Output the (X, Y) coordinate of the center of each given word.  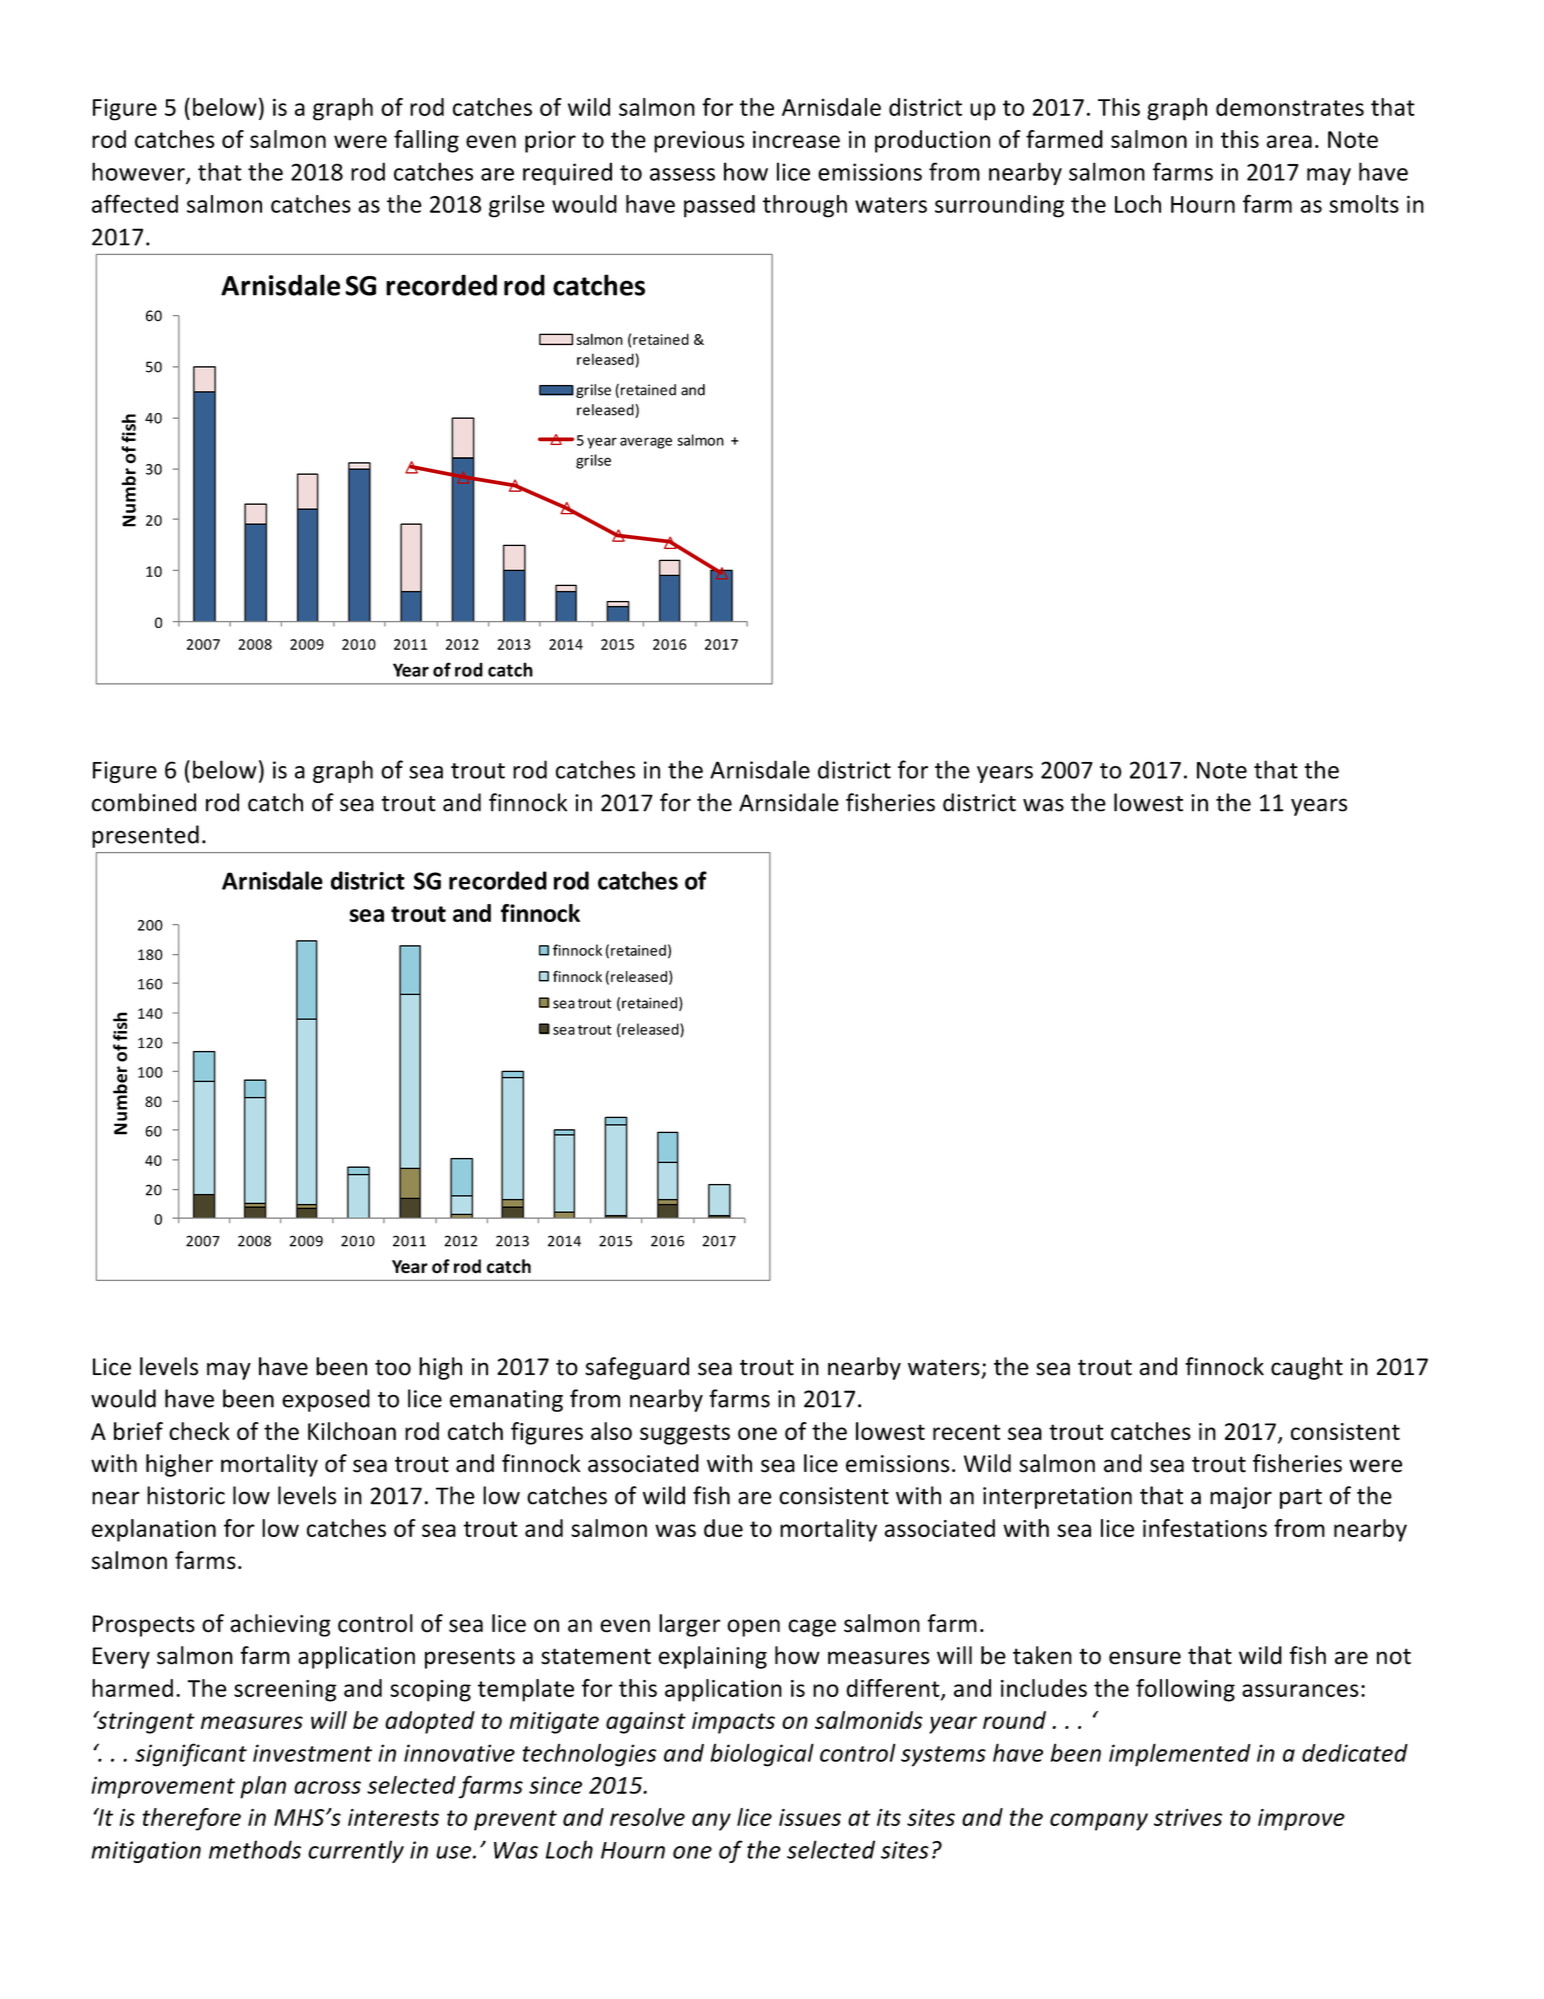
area (1289, 141)
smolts (1364, 204)
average (646, 443)
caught (1307, 1368)
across (327, 1787)
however (139, 172)
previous (699, 142)
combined (144, 802)
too (393, 1367)
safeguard (637, 1368)
